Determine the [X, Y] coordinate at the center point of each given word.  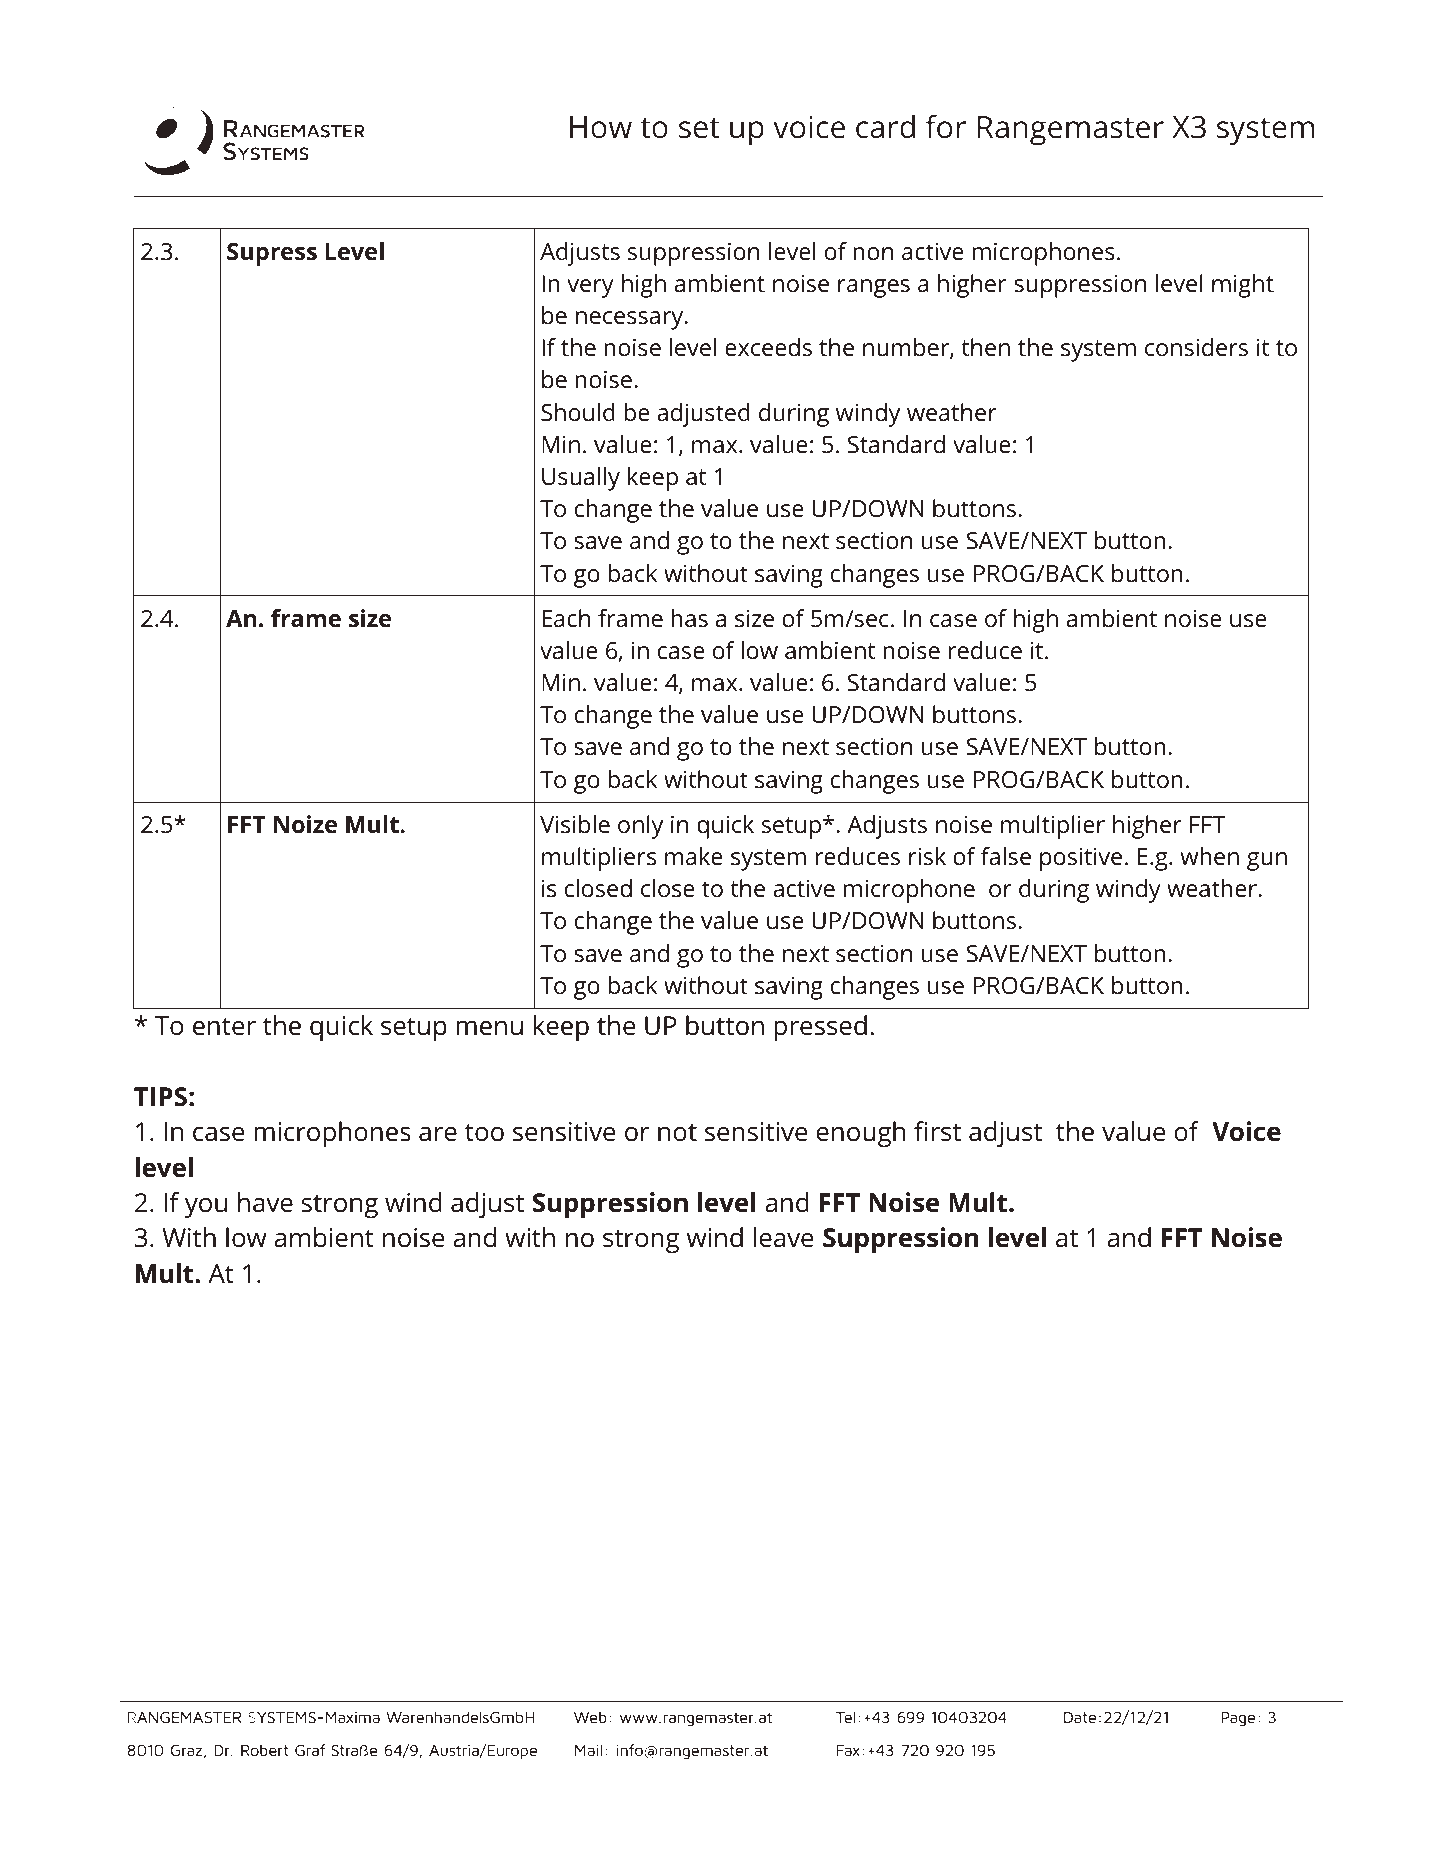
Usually [581, 479]
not [677, 1133]
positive [1081, 859]
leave [783, 1237]
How [601, 127]
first [937, 1131]
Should [578, 412]
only [640, 827]
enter [224, 1027]
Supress [272, 254]
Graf [310, 1750]
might [1243, 286]
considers [1196, 347]
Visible [575, 824]
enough [860, 1134]
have [265, 1202]
